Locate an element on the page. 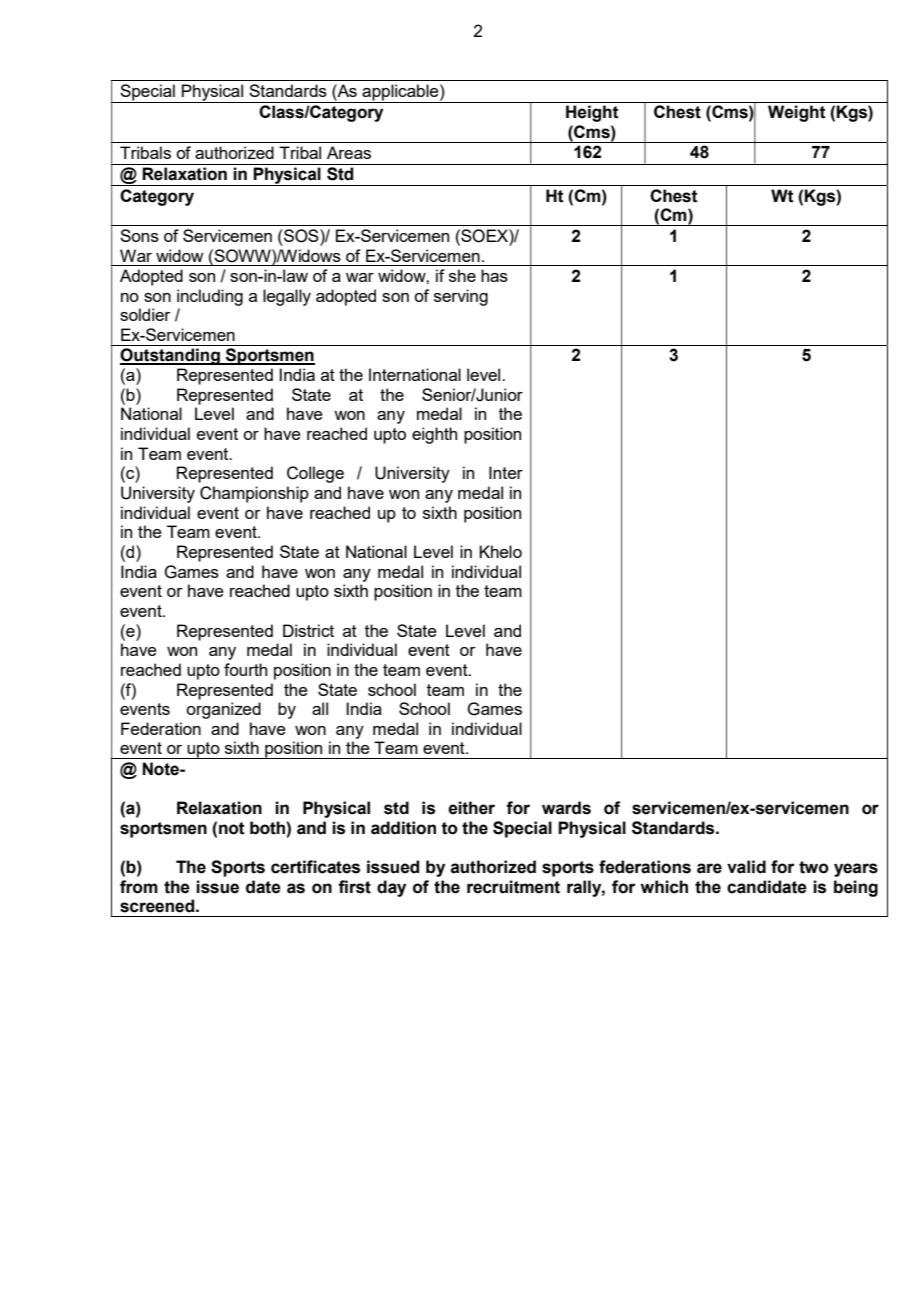 The image size is (924, 1308). eighth is located at coordinates (434, 435).
